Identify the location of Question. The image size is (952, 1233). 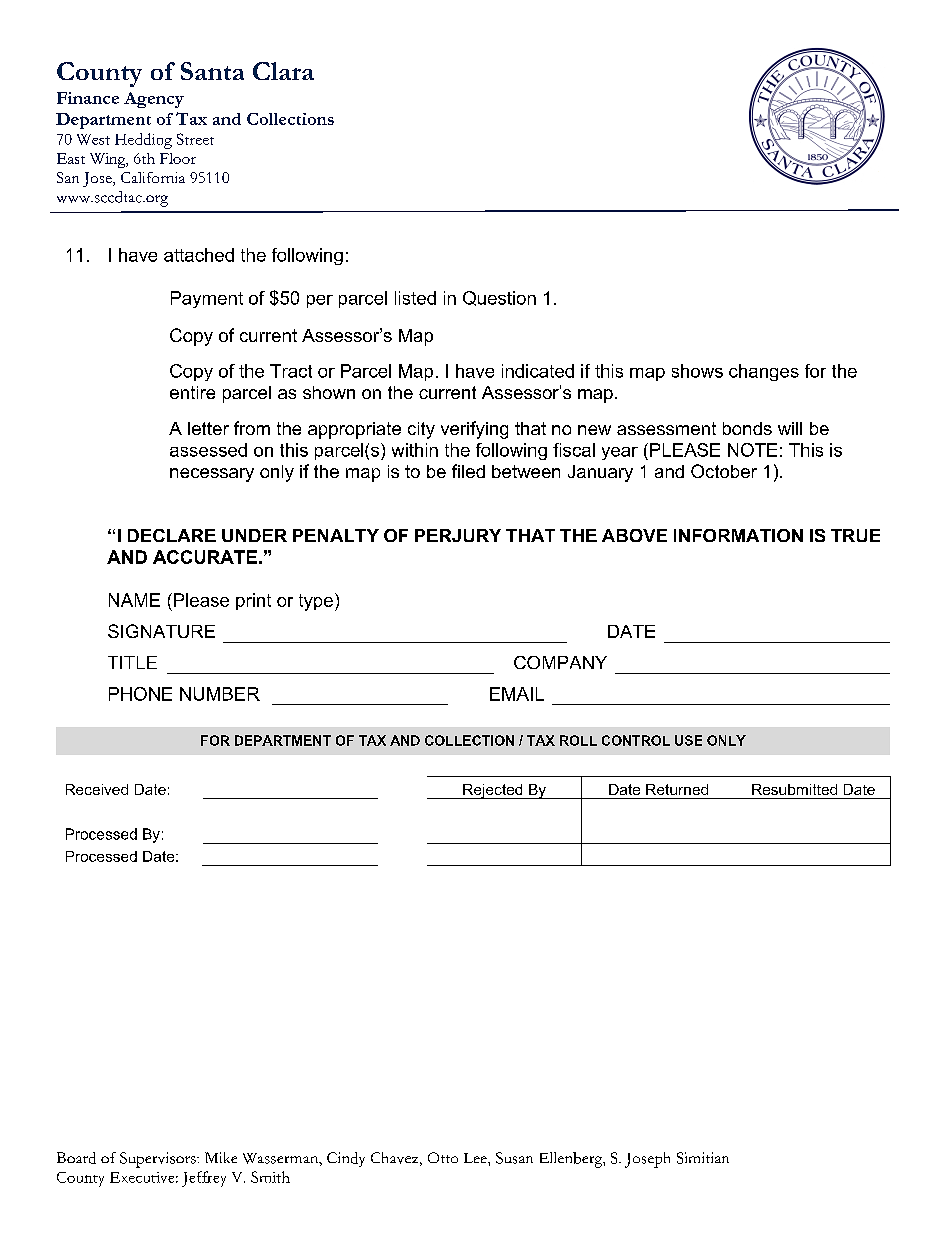
(499, 298).
